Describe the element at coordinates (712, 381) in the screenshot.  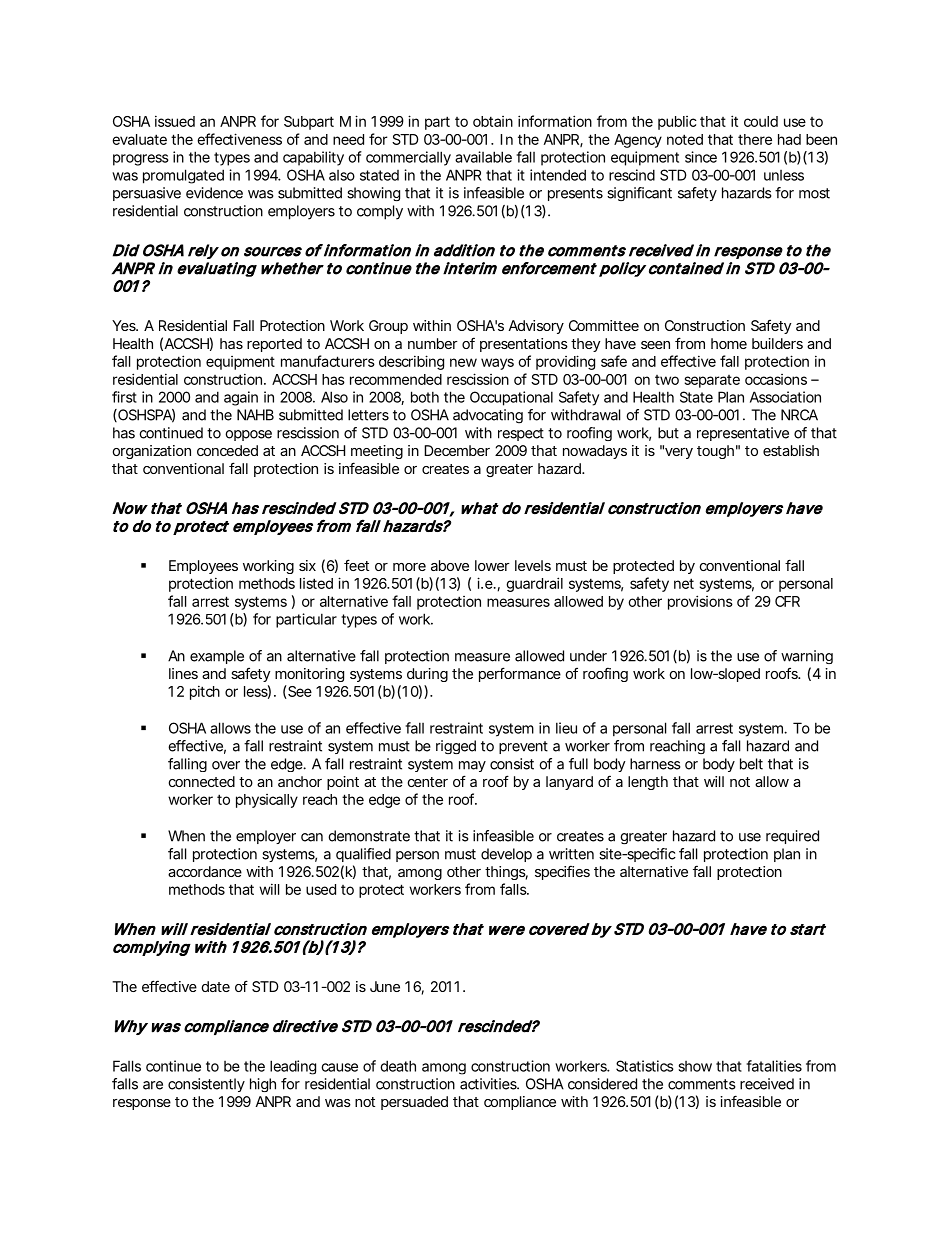
I see `separate` at that location.
